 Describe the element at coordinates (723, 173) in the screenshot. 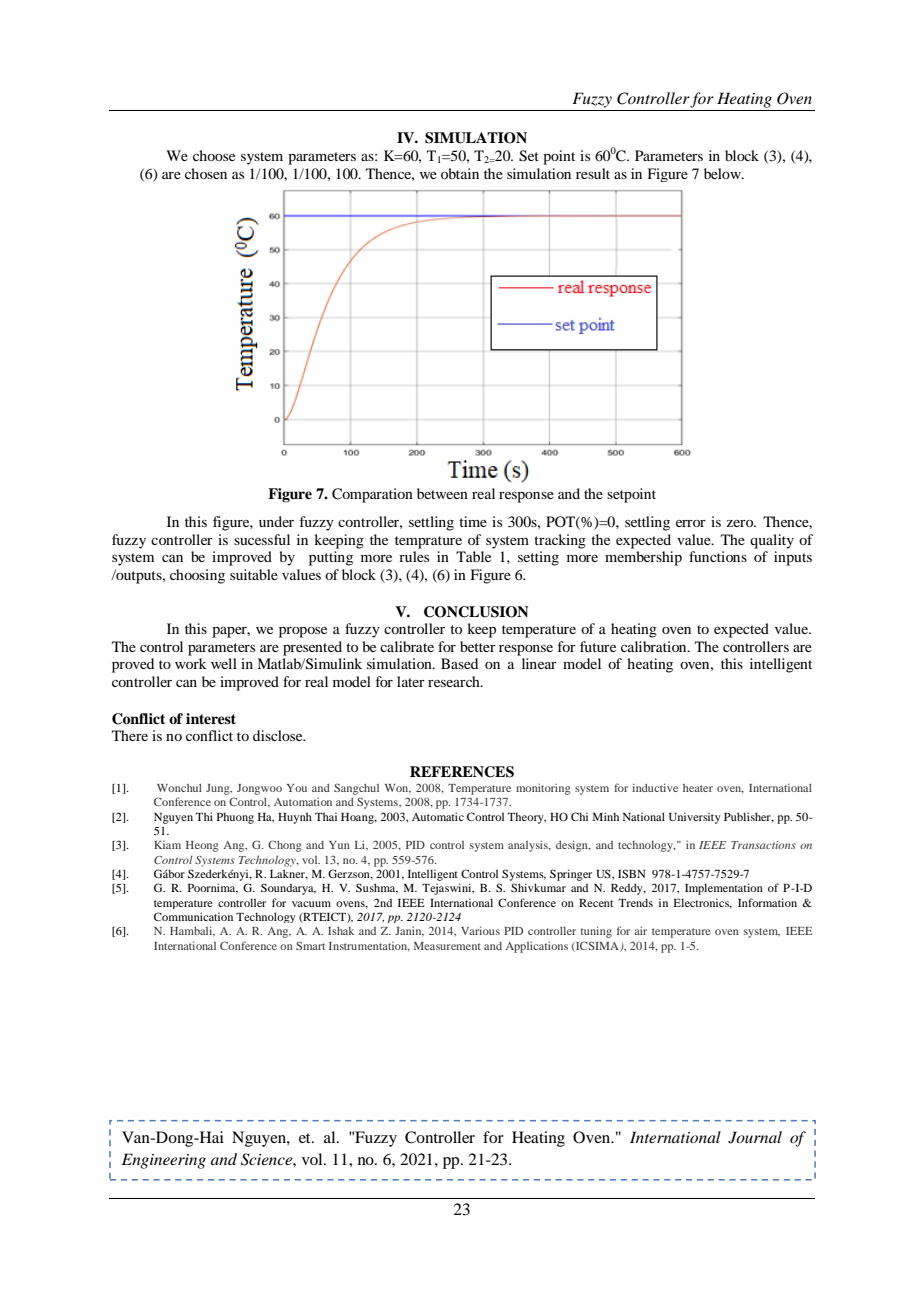

I see `below` at that location.
